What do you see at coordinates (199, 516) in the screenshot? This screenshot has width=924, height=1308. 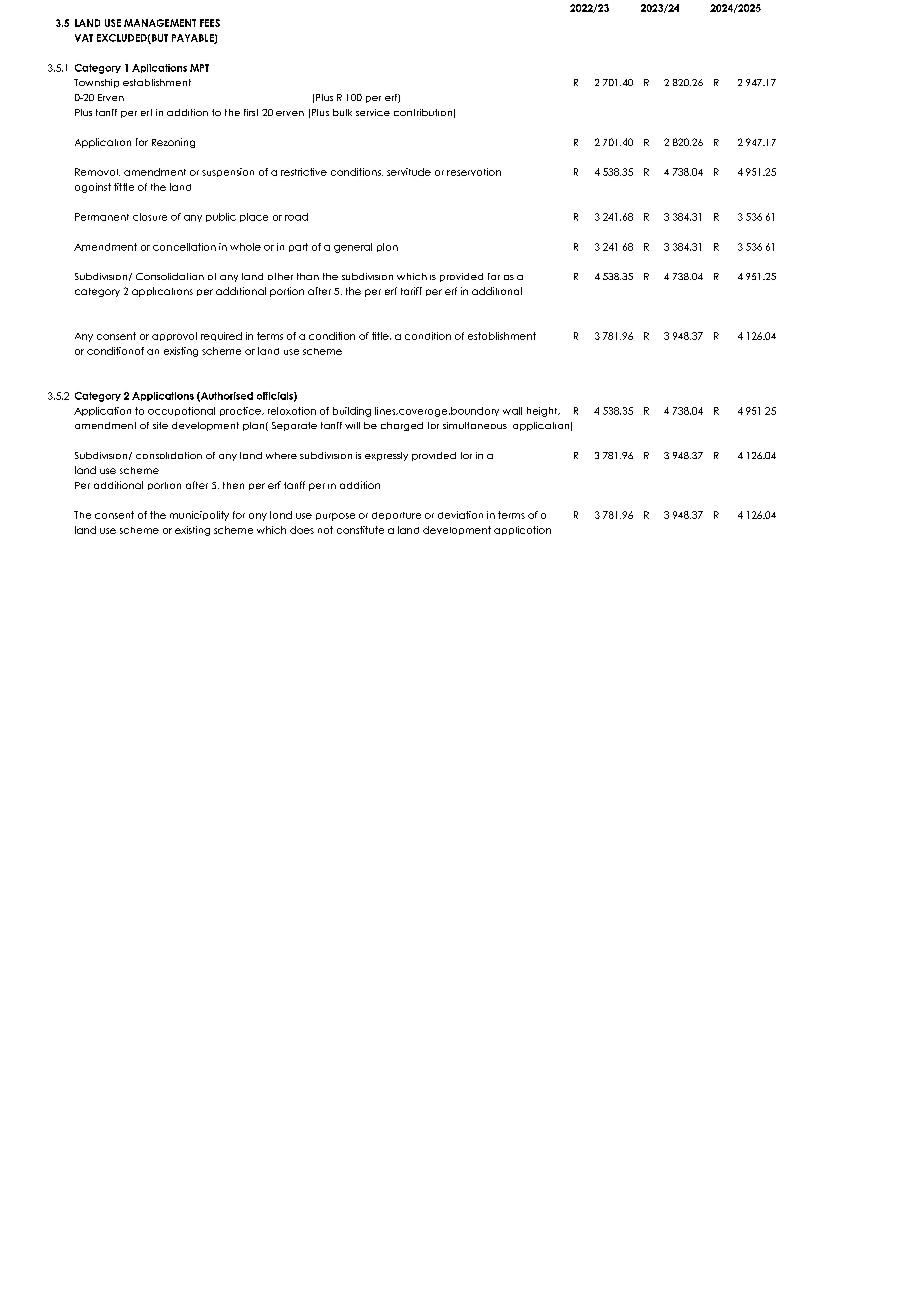 I see `municipality` at bounding box center [199, 516].
